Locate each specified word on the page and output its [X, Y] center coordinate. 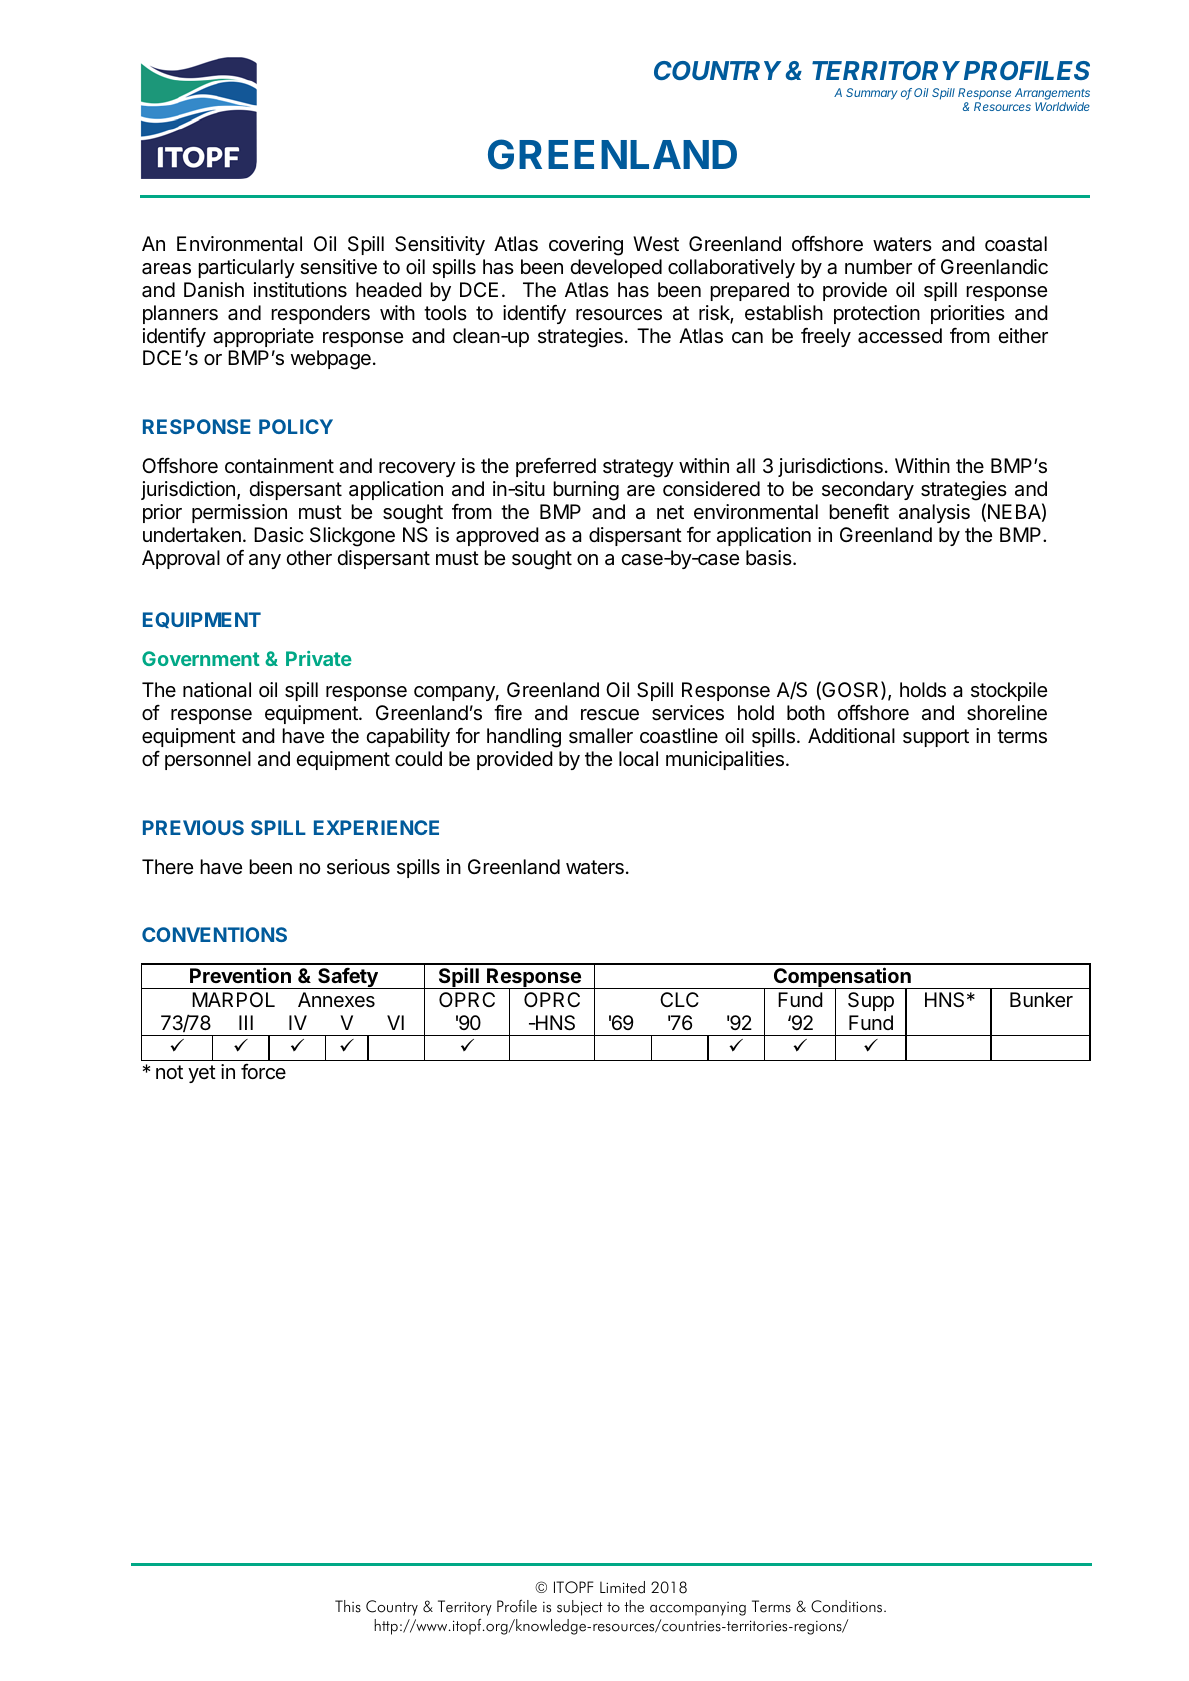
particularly [246, 268]
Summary [872, 94]
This [348, 1606]
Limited [622, 1587]
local [638, 759]
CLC [679, 999]
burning [586, 491]
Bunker [1041, 999]
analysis [934, 513]
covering [586, 246]
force [263, 1071]
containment [279, 466]
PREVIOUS [193, 827]
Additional [851, 736]
